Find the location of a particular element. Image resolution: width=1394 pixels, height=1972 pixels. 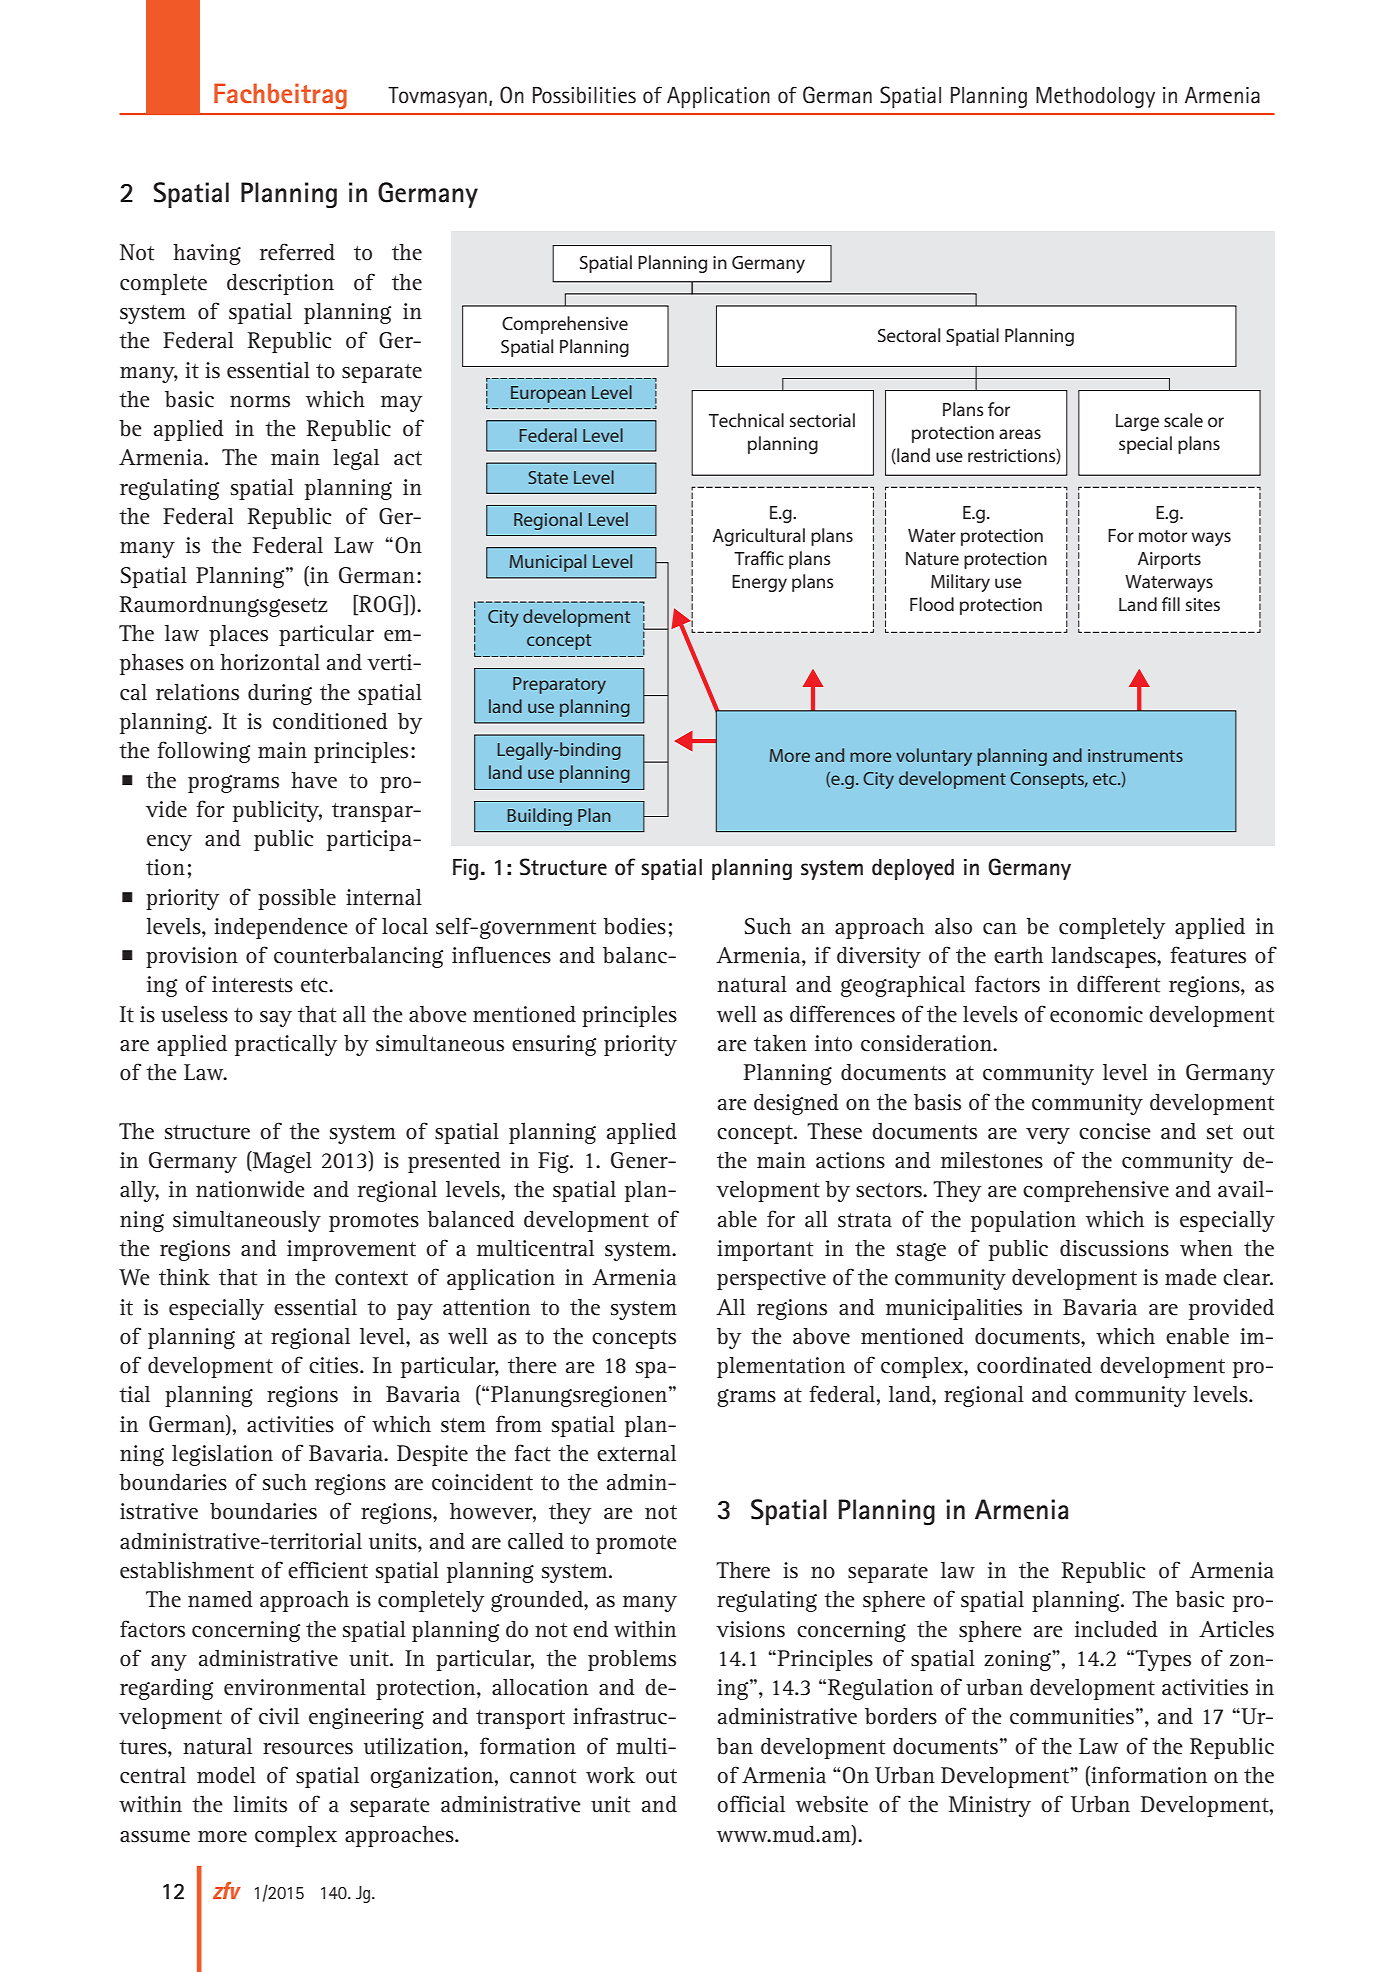

Large is located at coordinates (1137, 422).
